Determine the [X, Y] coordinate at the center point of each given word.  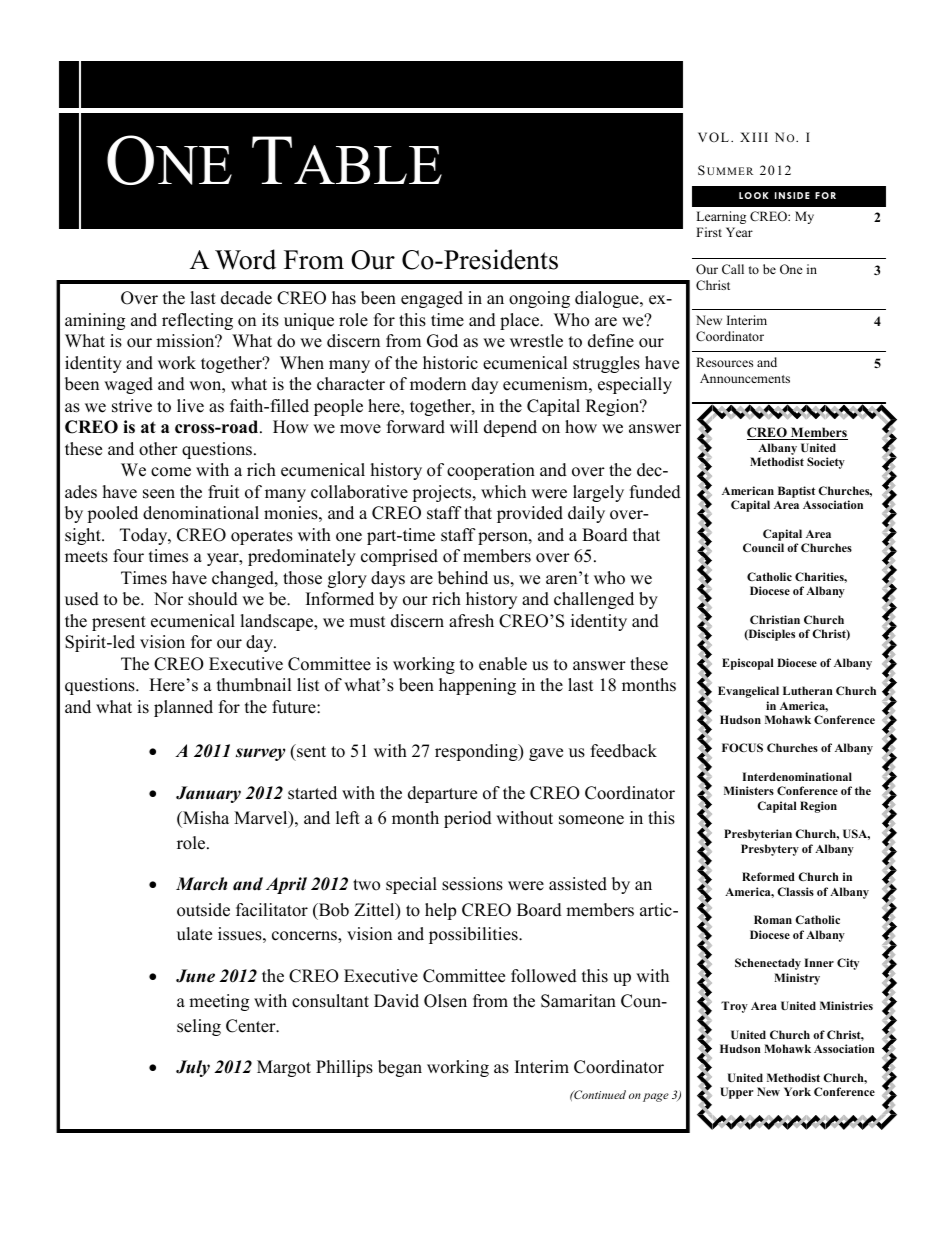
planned [183, 708]
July [193, 1068]
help [440, 911]
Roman [773, 919]
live [190, 406]
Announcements [745, 378]
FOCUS [742, 747]
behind [463, 578]
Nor [168, 599]
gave [546, 754]
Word [245, 259]
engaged [432, 299]
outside [203, 910]
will [464, 426]
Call [733, 269]
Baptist [796, 492]
